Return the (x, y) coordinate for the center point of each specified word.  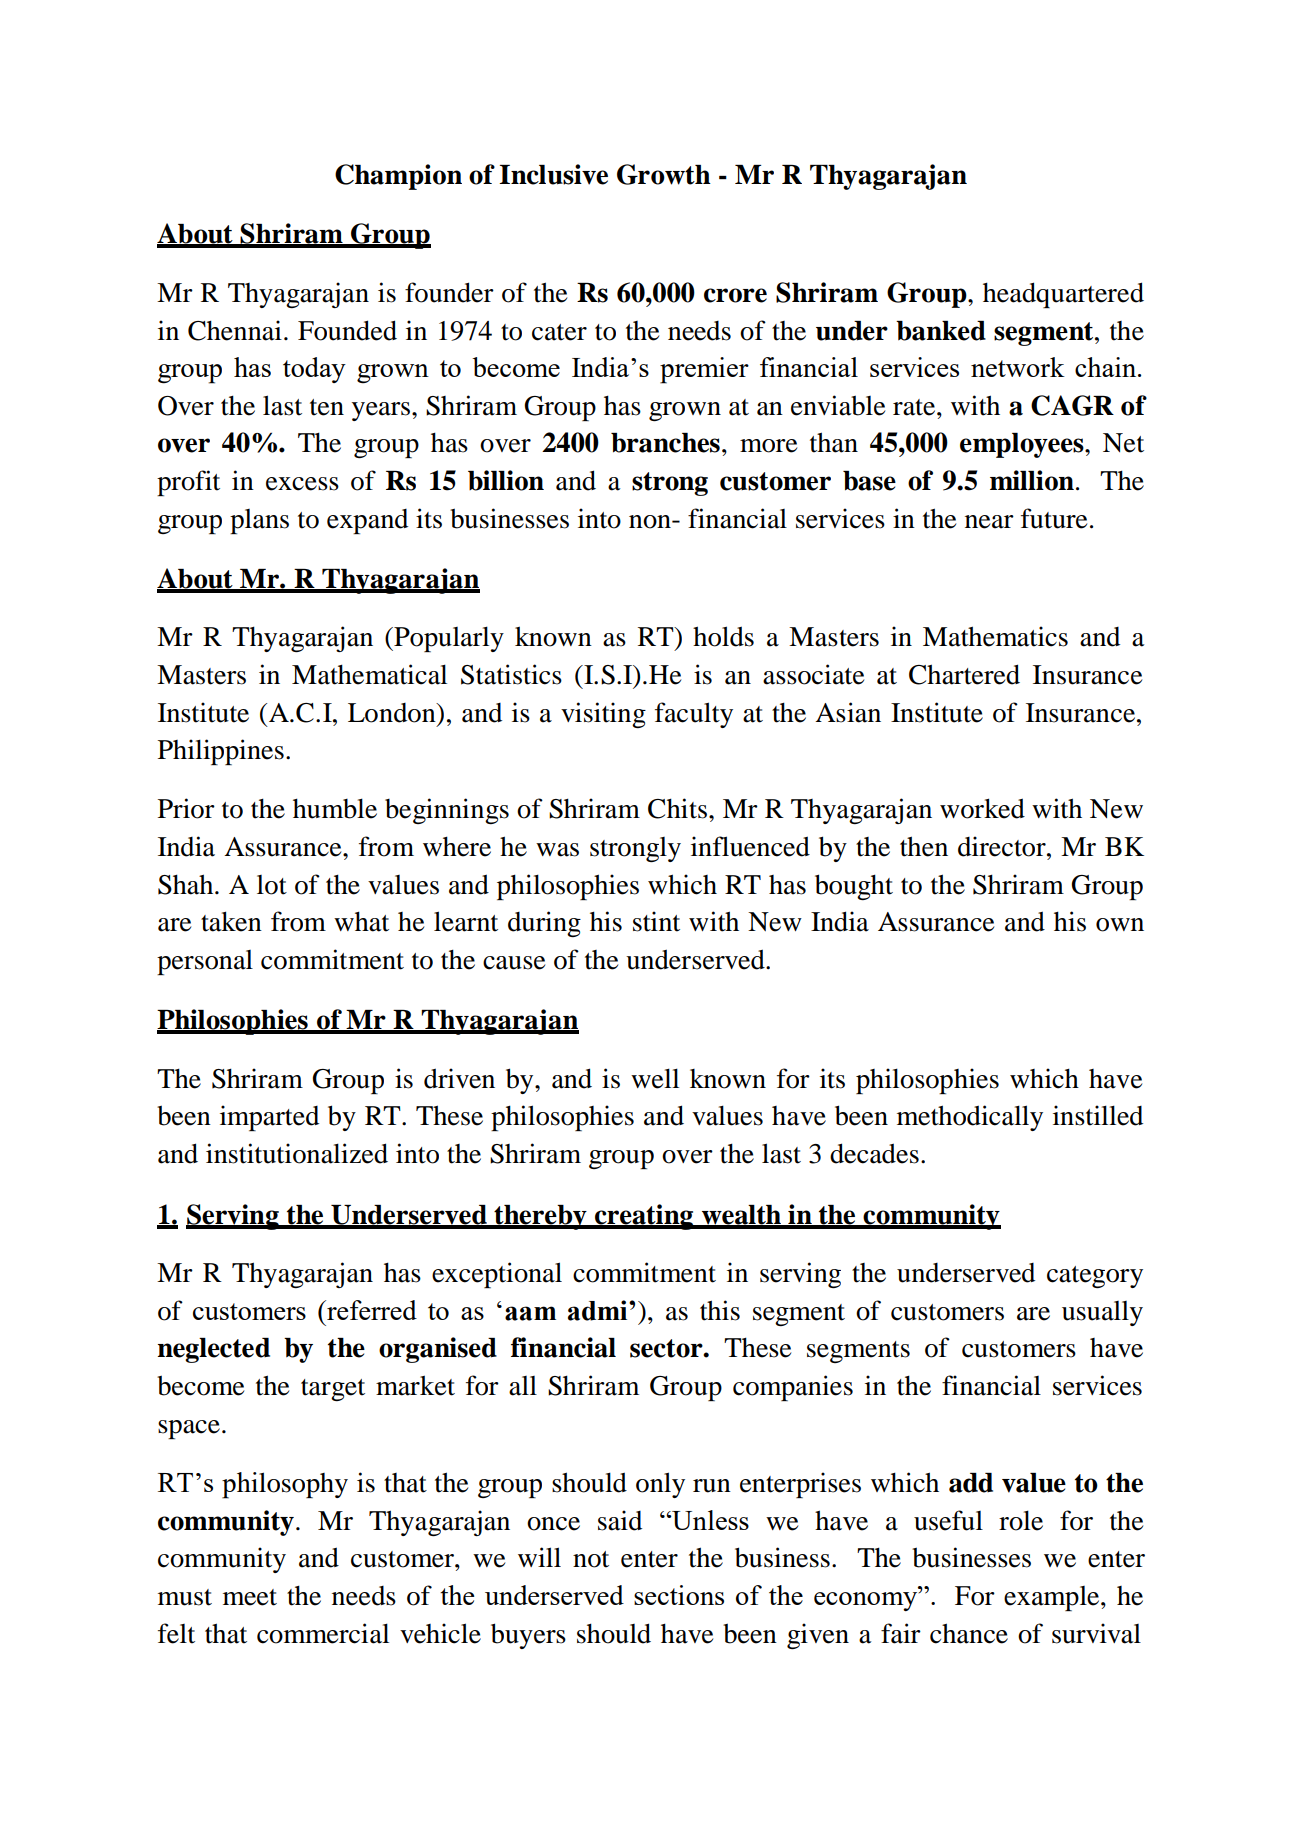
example (1053, 1598)
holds (723, 636)
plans (259, 521)
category (1095, 1277)
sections (679, 1595)
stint (656, 921)
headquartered (1063, 295)
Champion (398, 177)
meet (250, 1597)
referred (371, 1310)
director (1003, 846)
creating (644, 1217)
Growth (664, 174)
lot (272, 885)
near (989, 522)
